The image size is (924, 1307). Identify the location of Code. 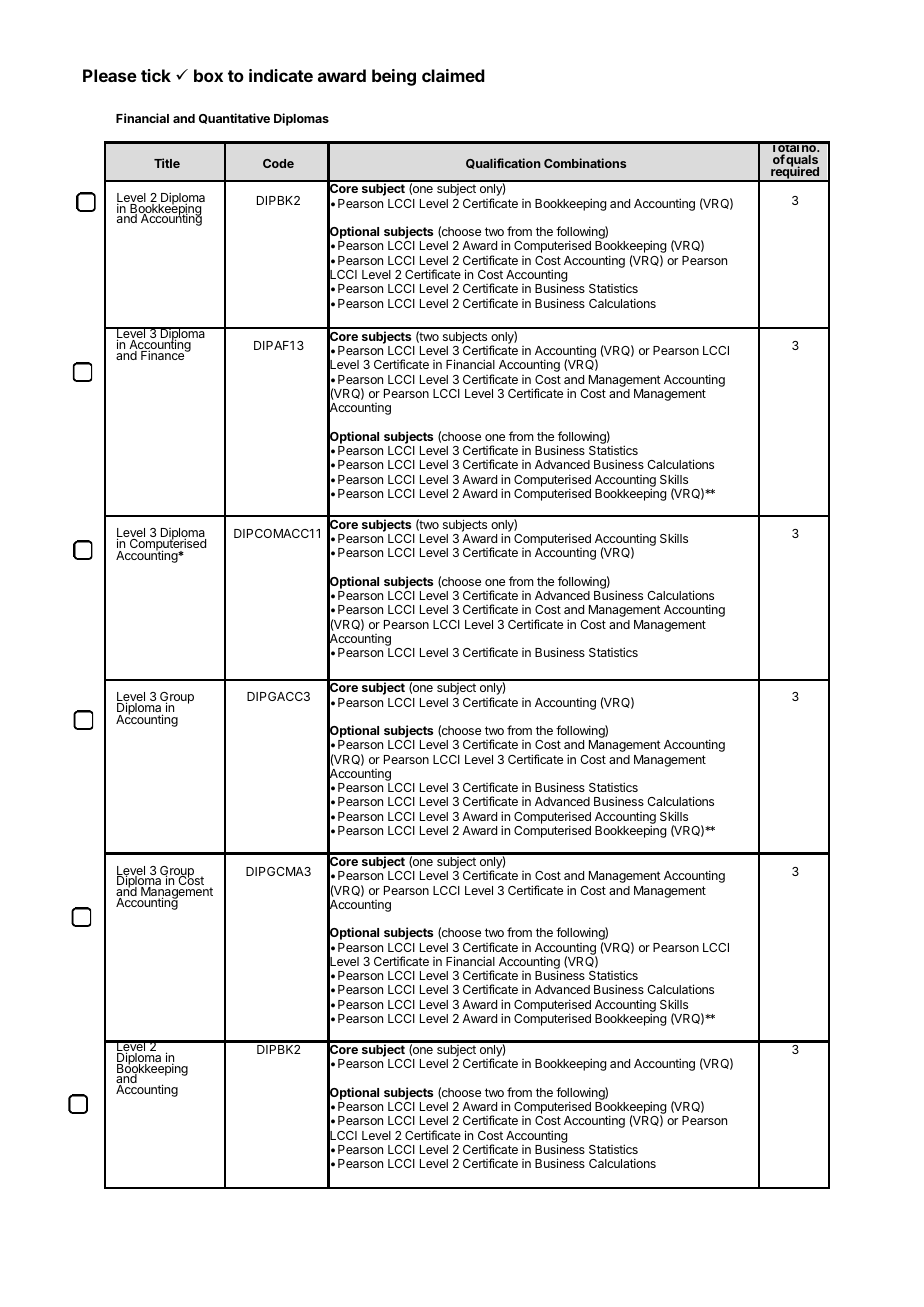
(278, 163).
